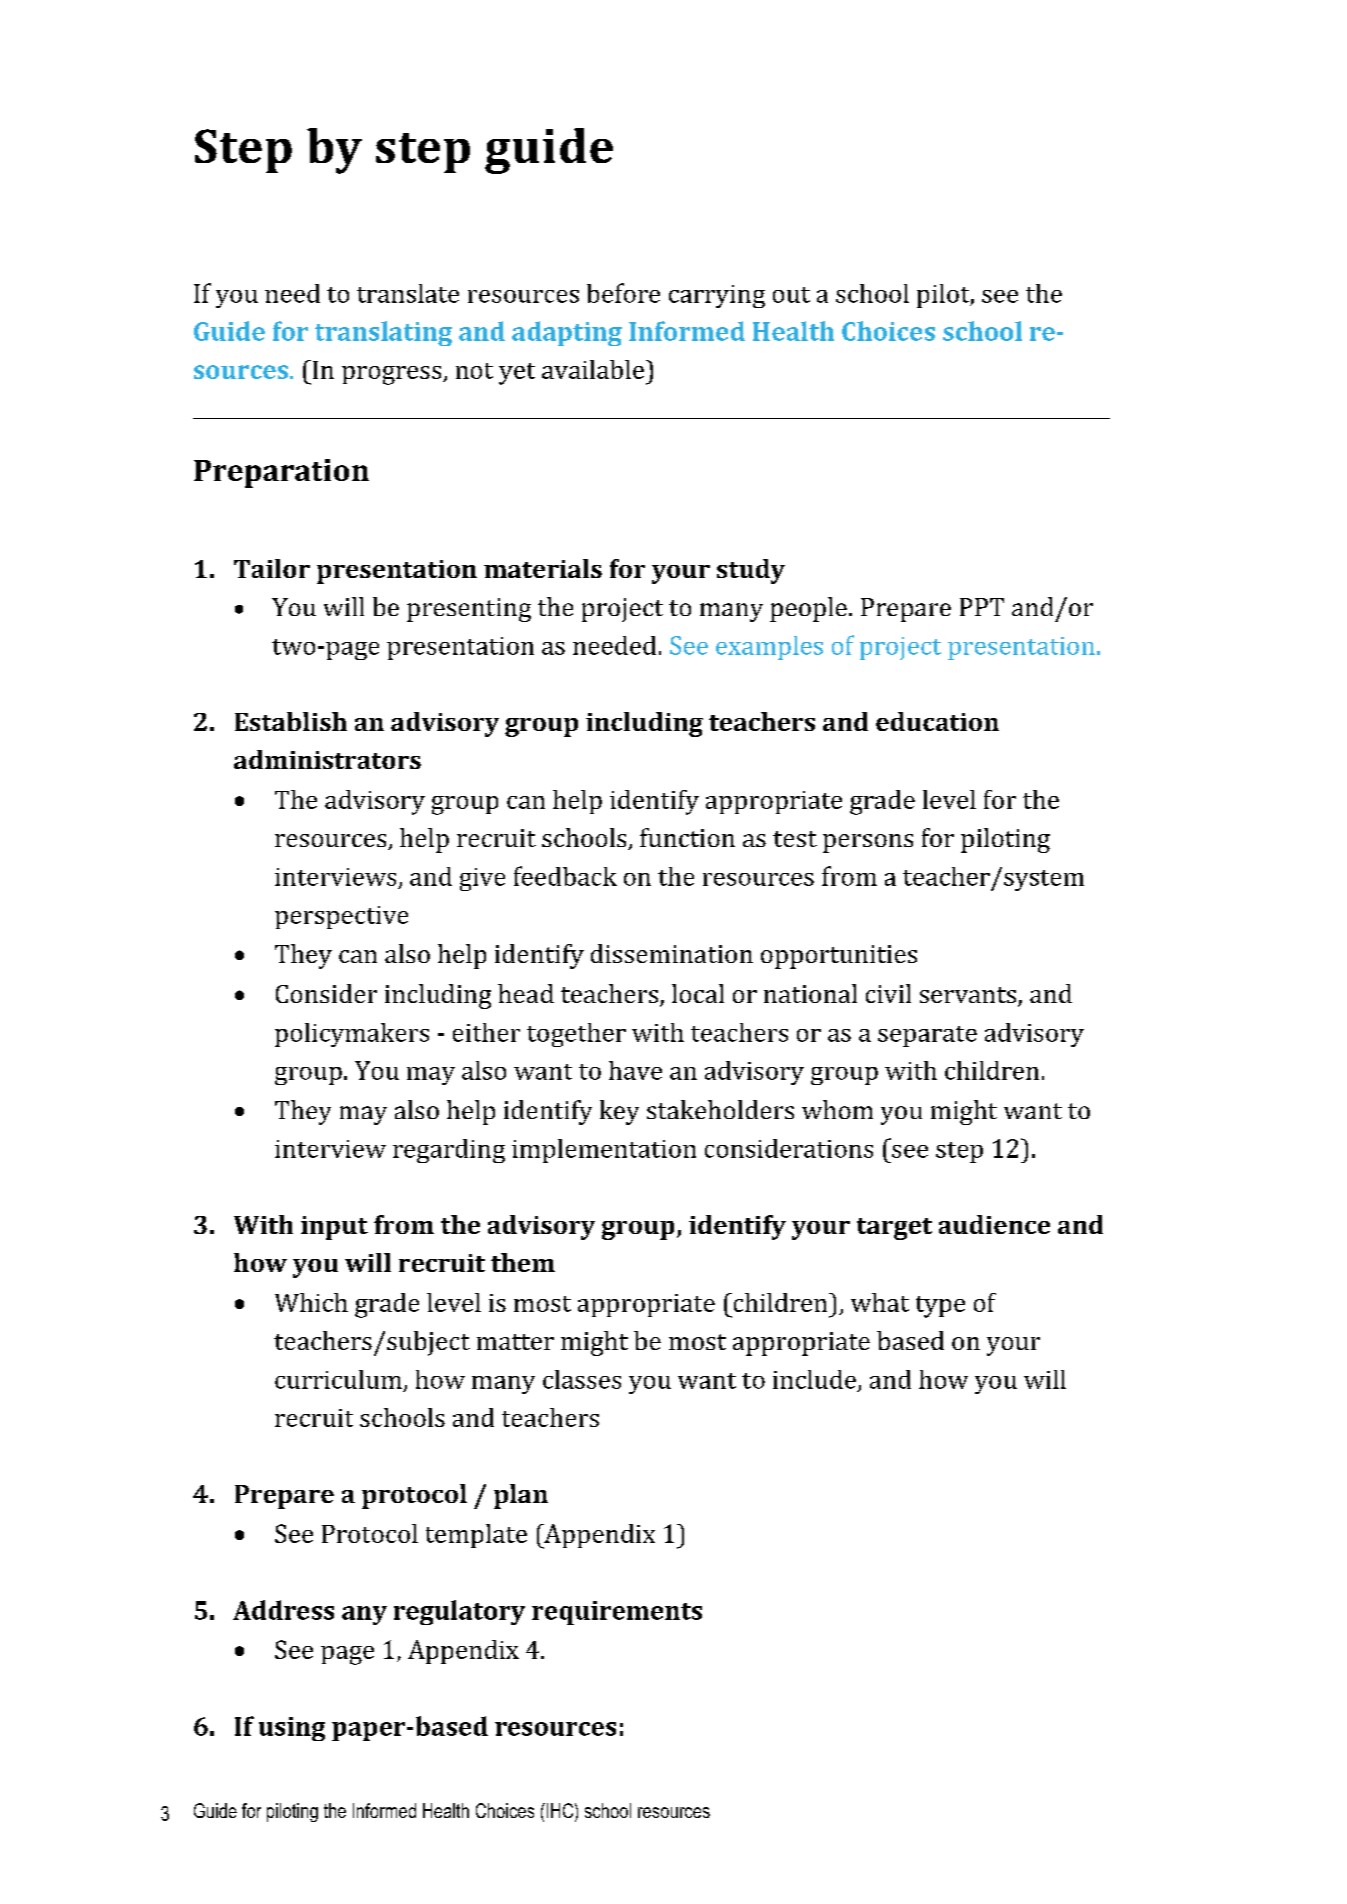  Describe the element at coordinates (292, 1729) in the image. I see `using` at that location.
